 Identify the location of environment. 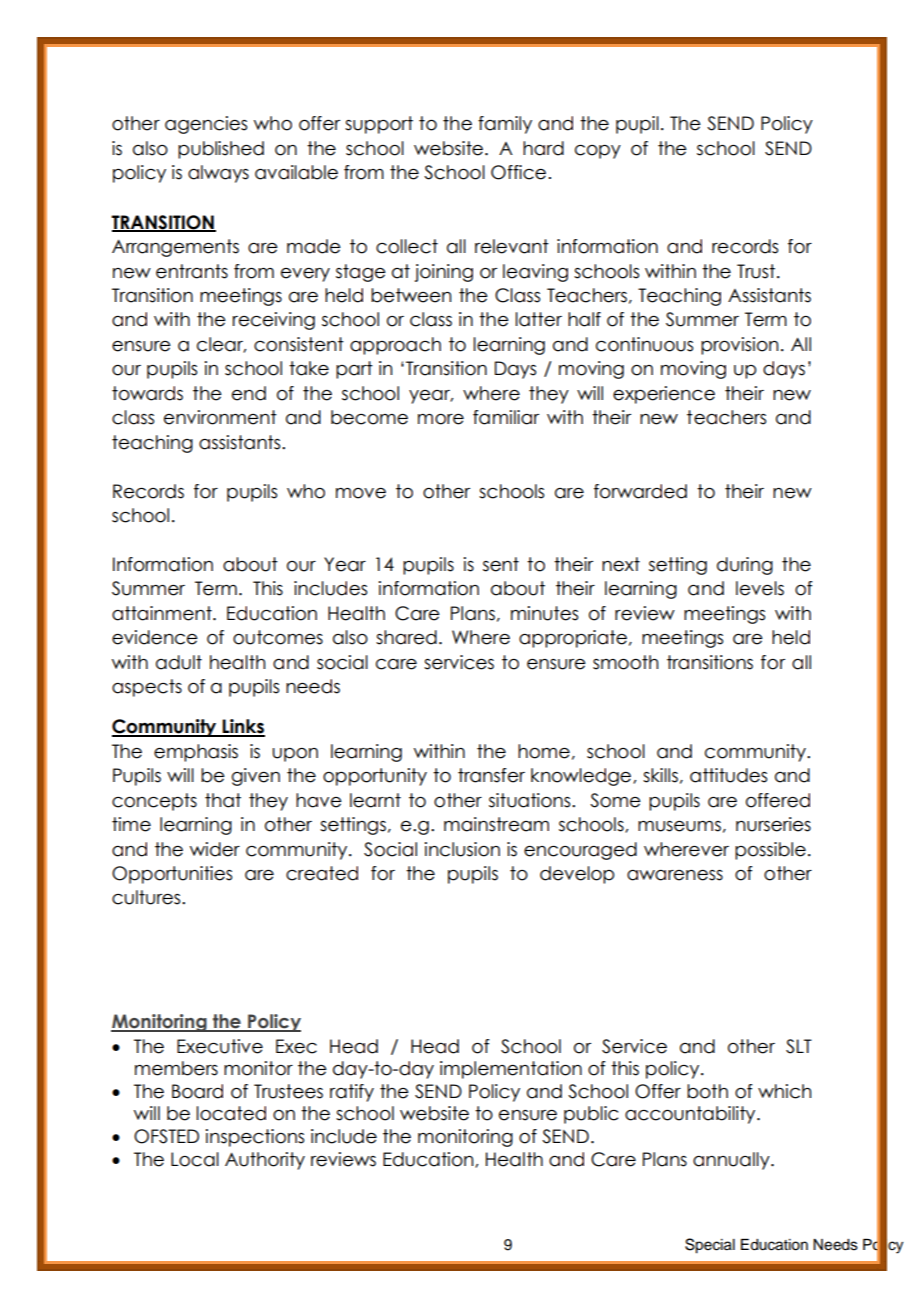
(220, 417).
